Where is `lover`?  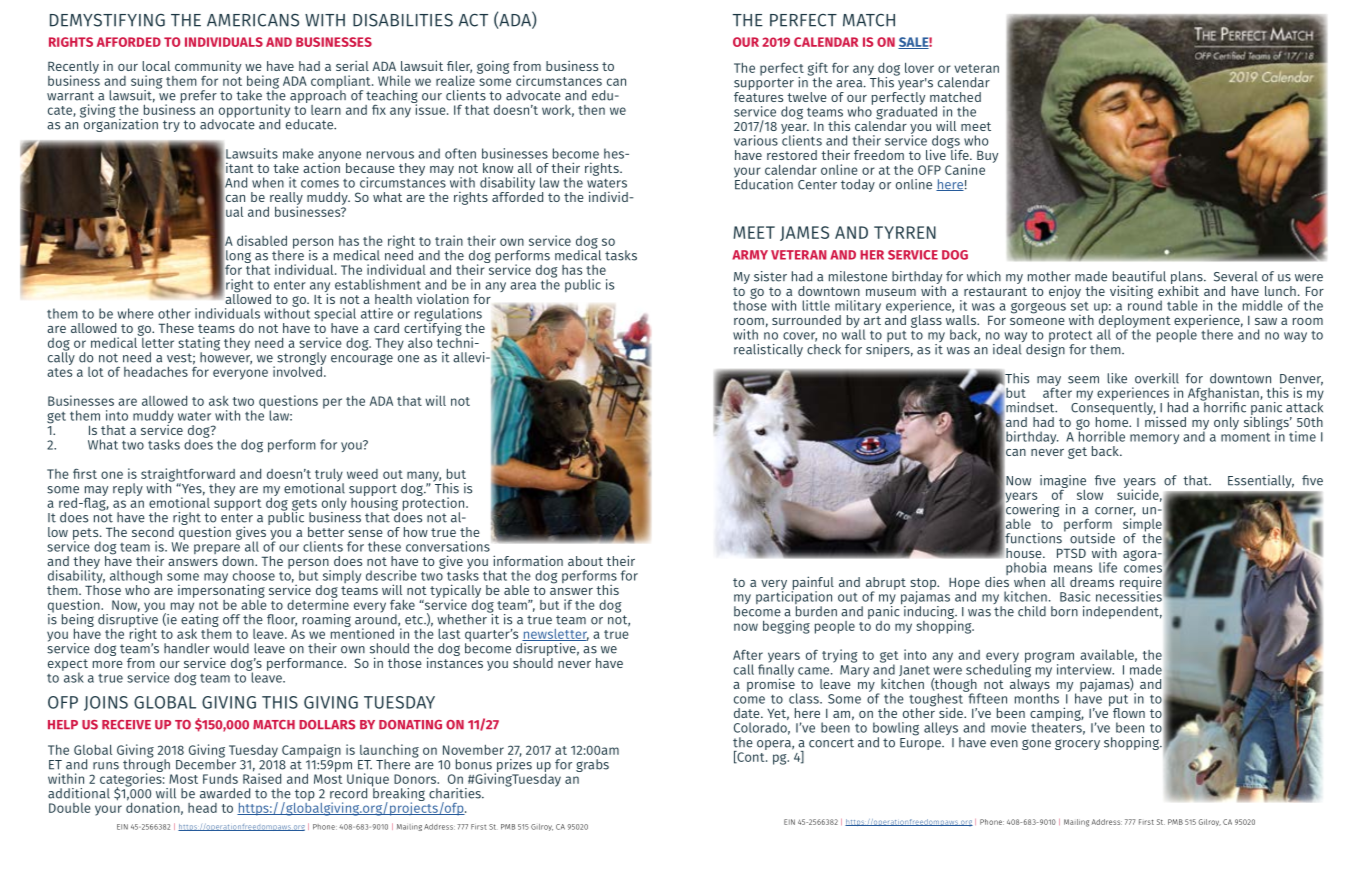
lover is located at coordinates (919, 68).
